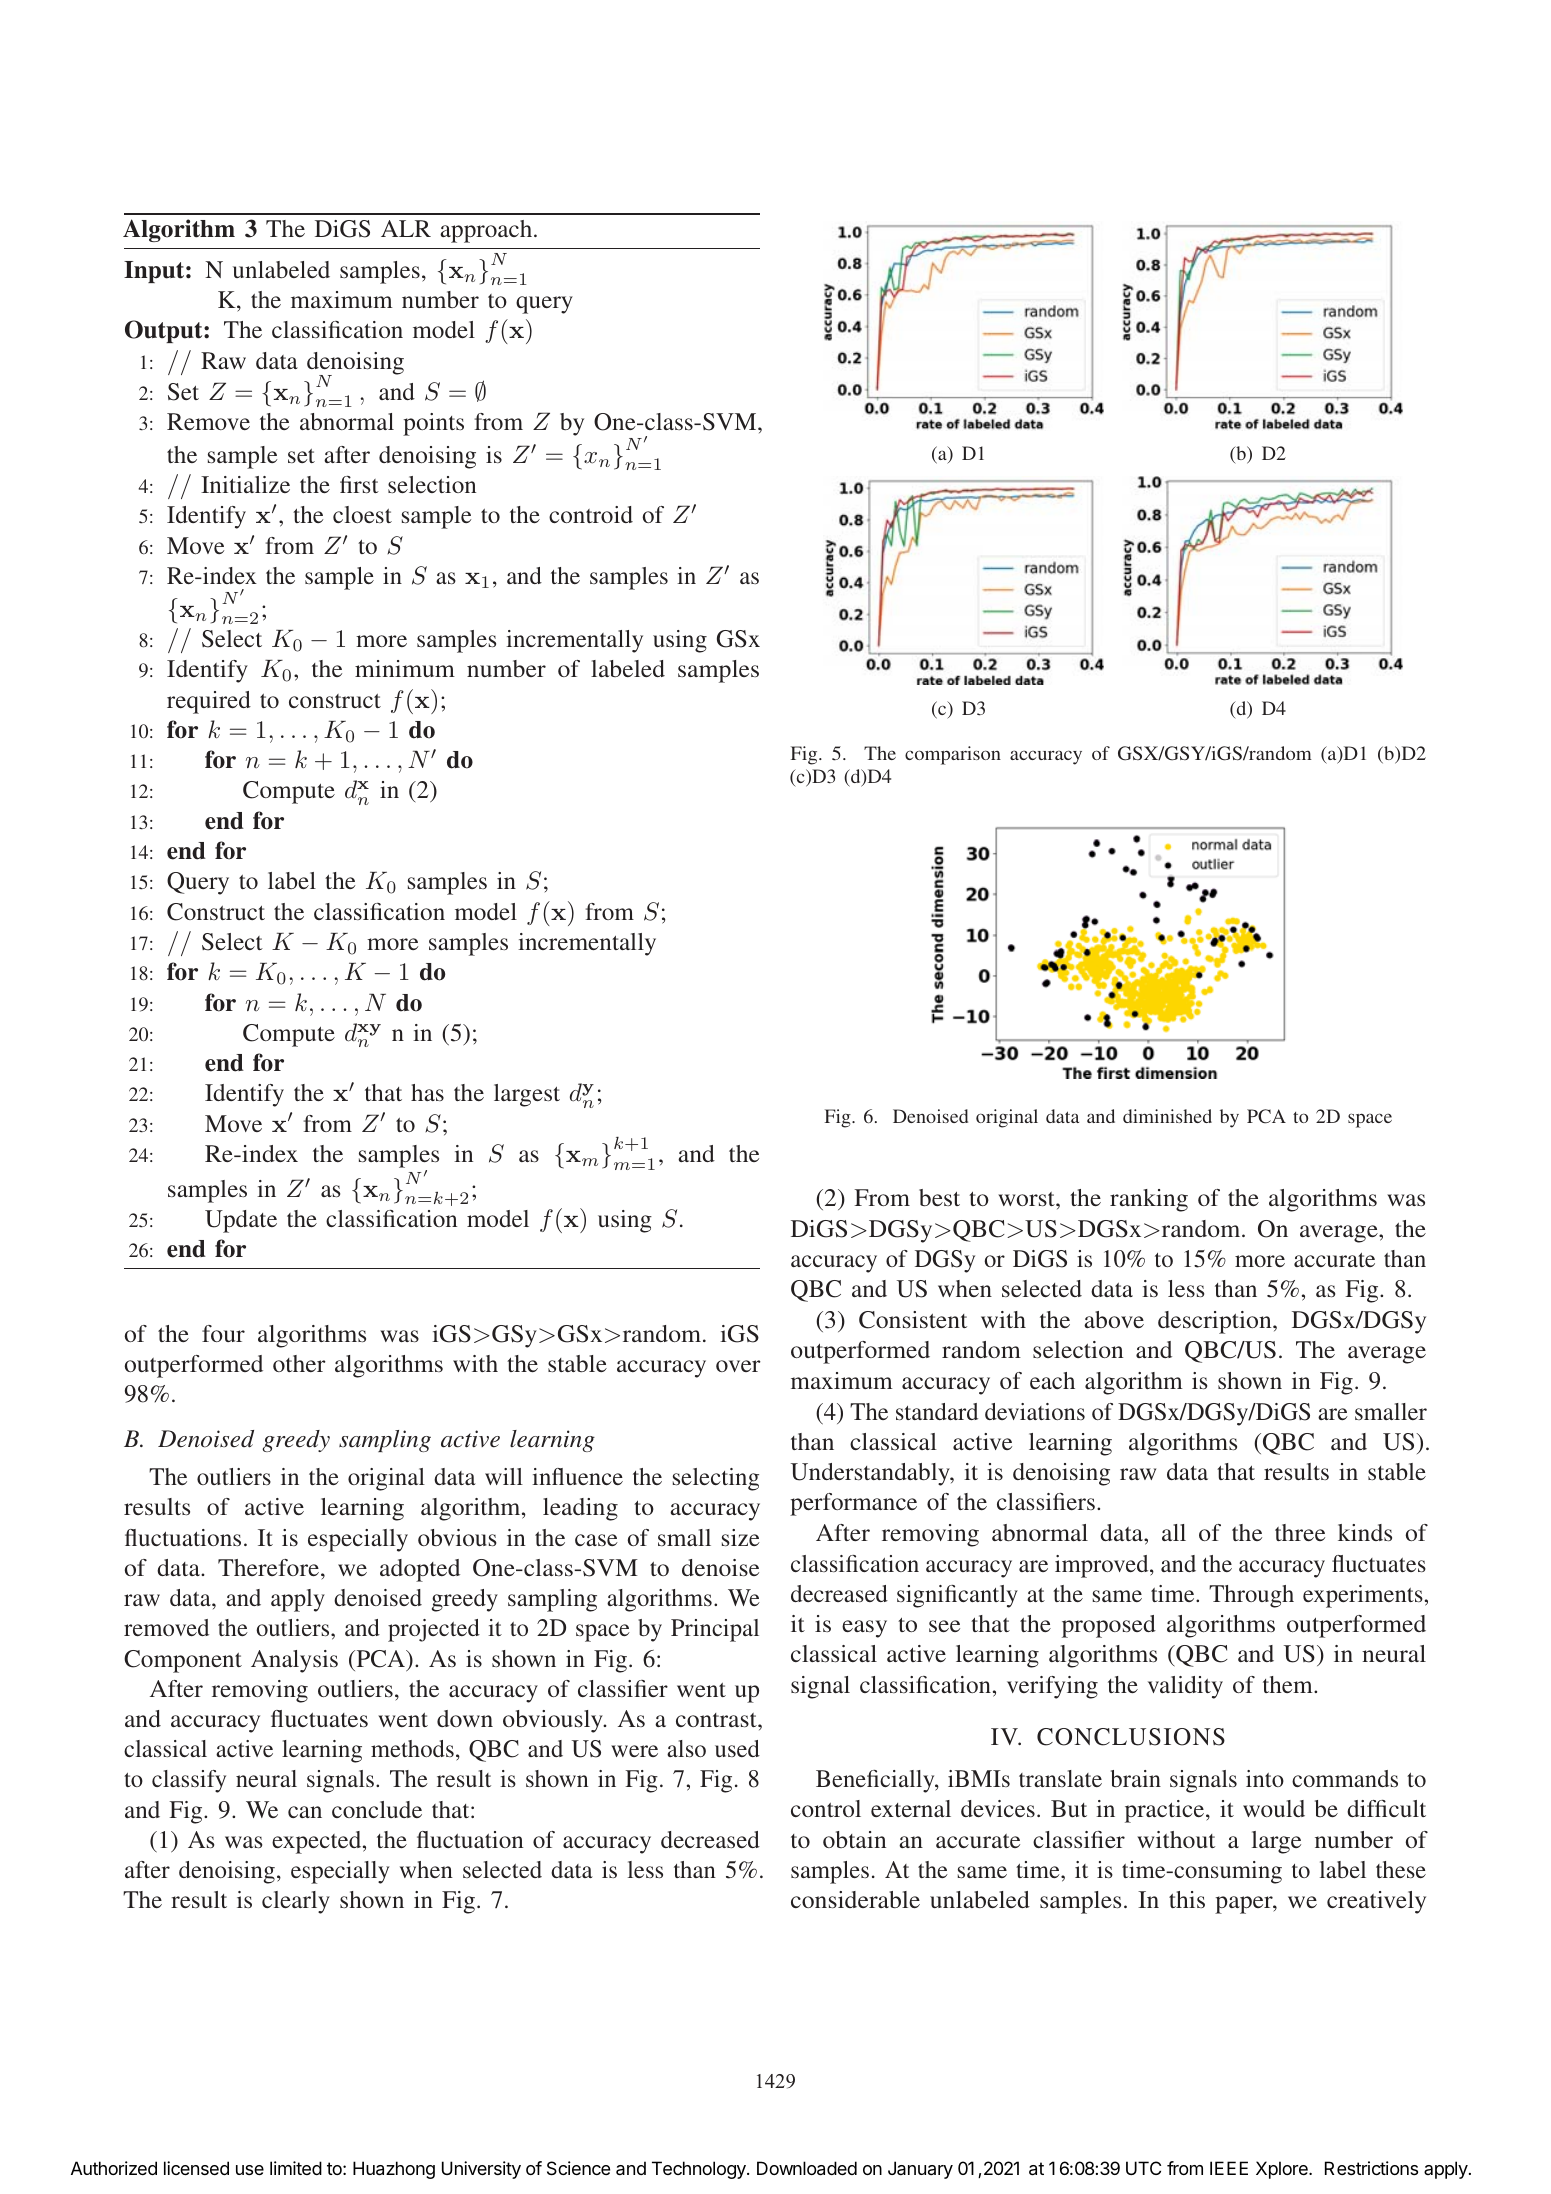 This screenshot has height=2194, width=1551. I want to click on Output, so click(165, 331).
